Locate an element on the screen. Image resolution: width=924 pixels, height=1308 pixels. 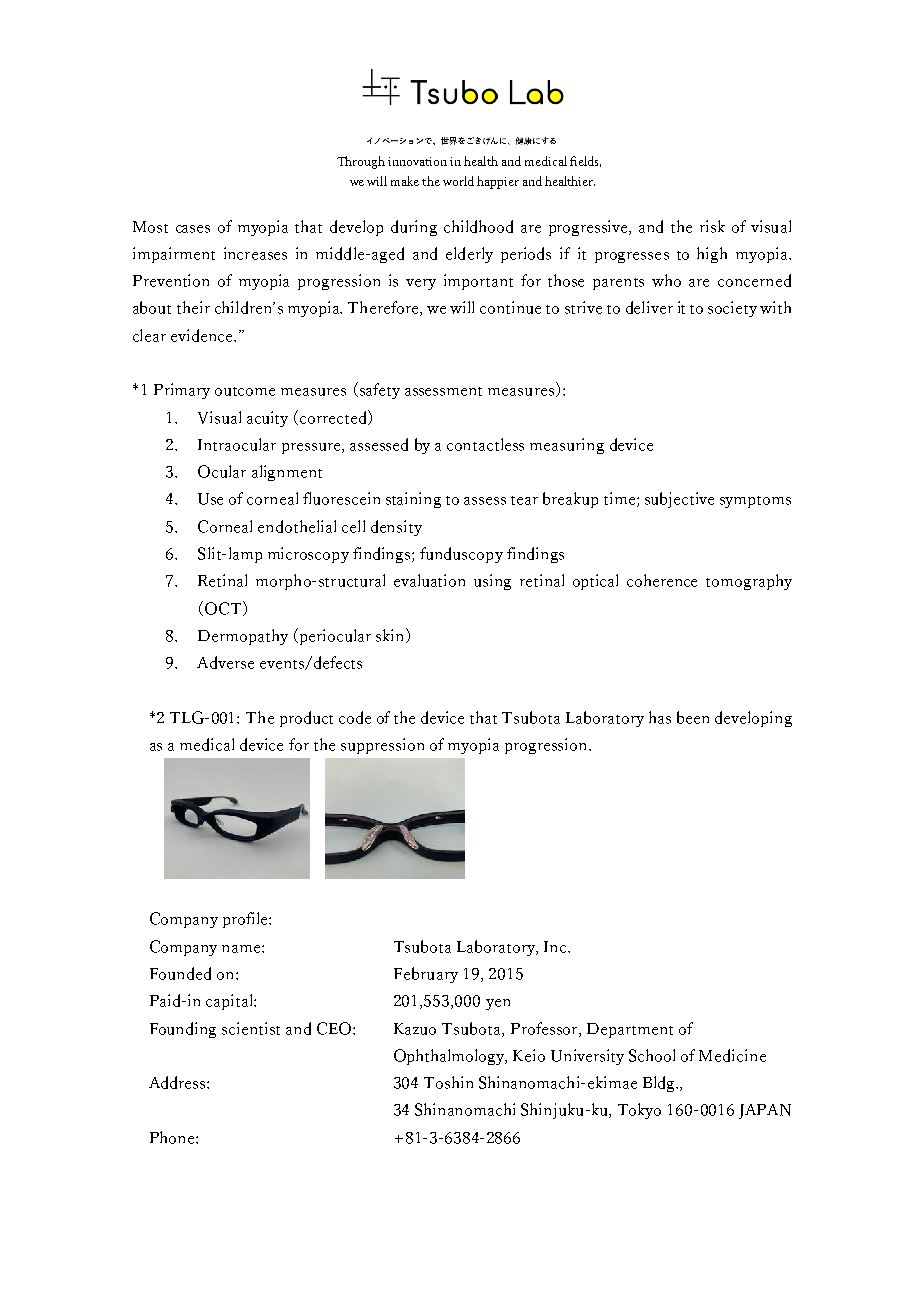
cases is located at coordinates (193, 229).
